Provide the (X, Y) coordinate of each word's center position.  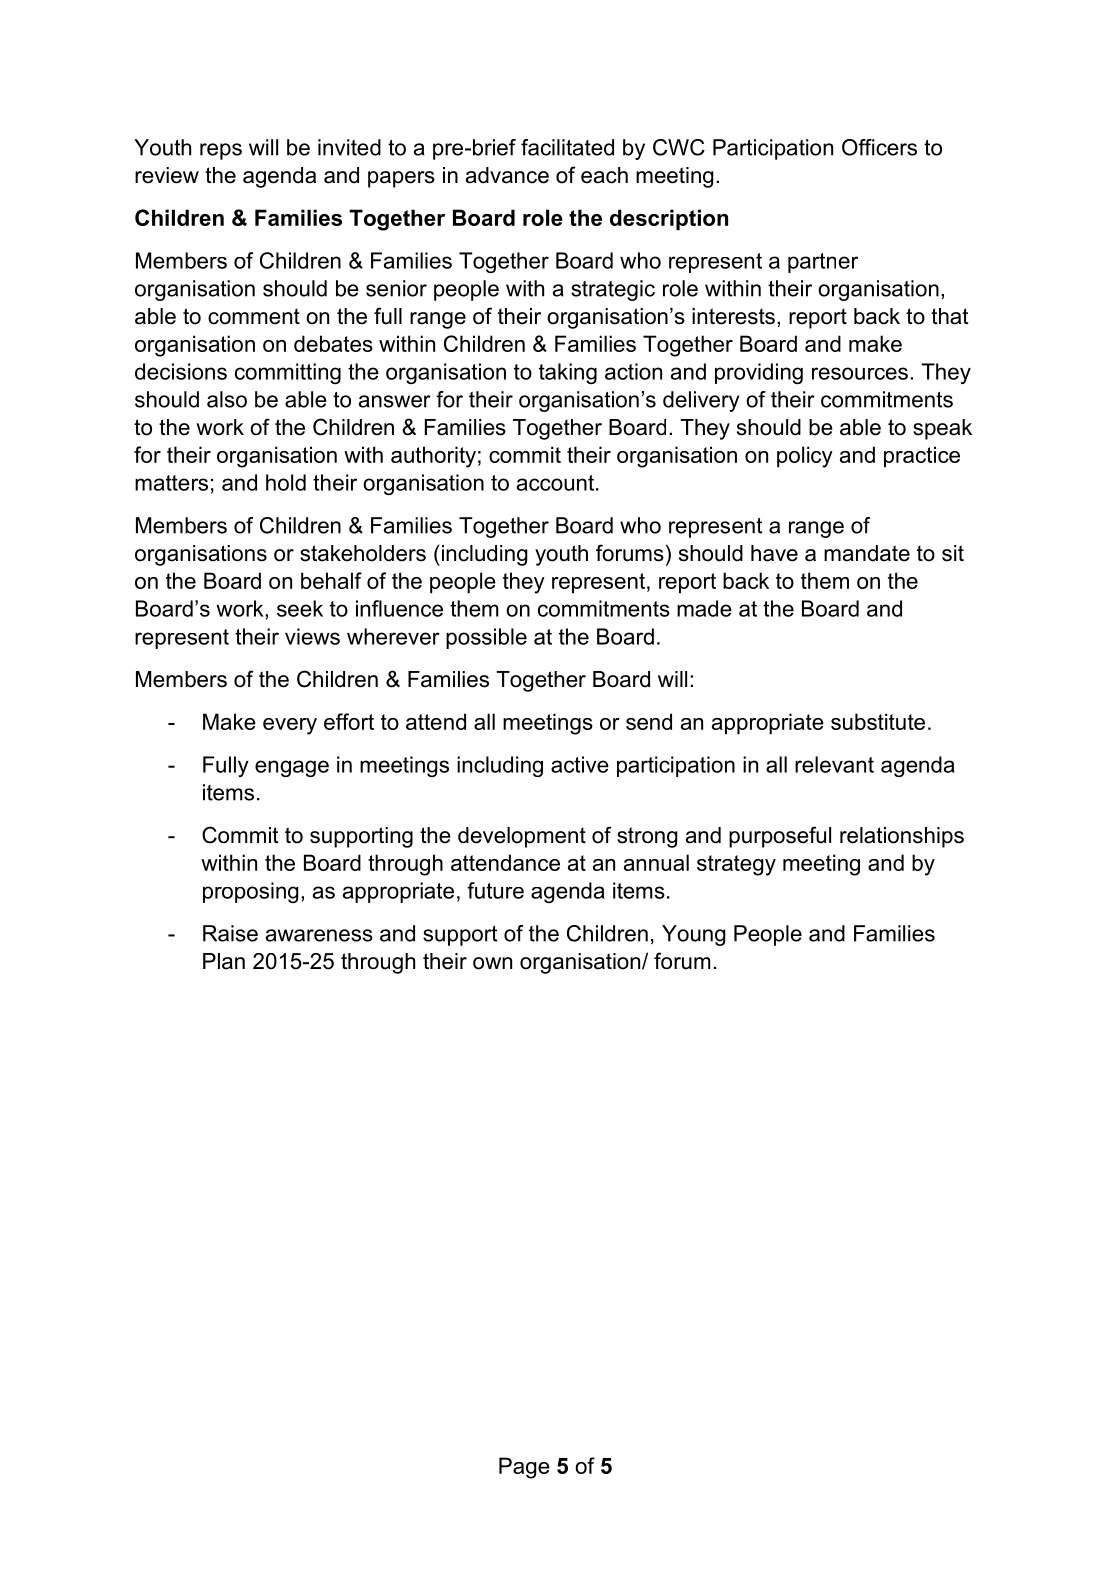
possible (486, 638)
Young (694, 935)
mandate (867, 553)
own (492, 963)
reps (221, 151)
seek (300, 608)
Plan (224, 961)
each (604, 175)
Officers (879, 147)
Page (524, 1468)
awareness (319, 935)
